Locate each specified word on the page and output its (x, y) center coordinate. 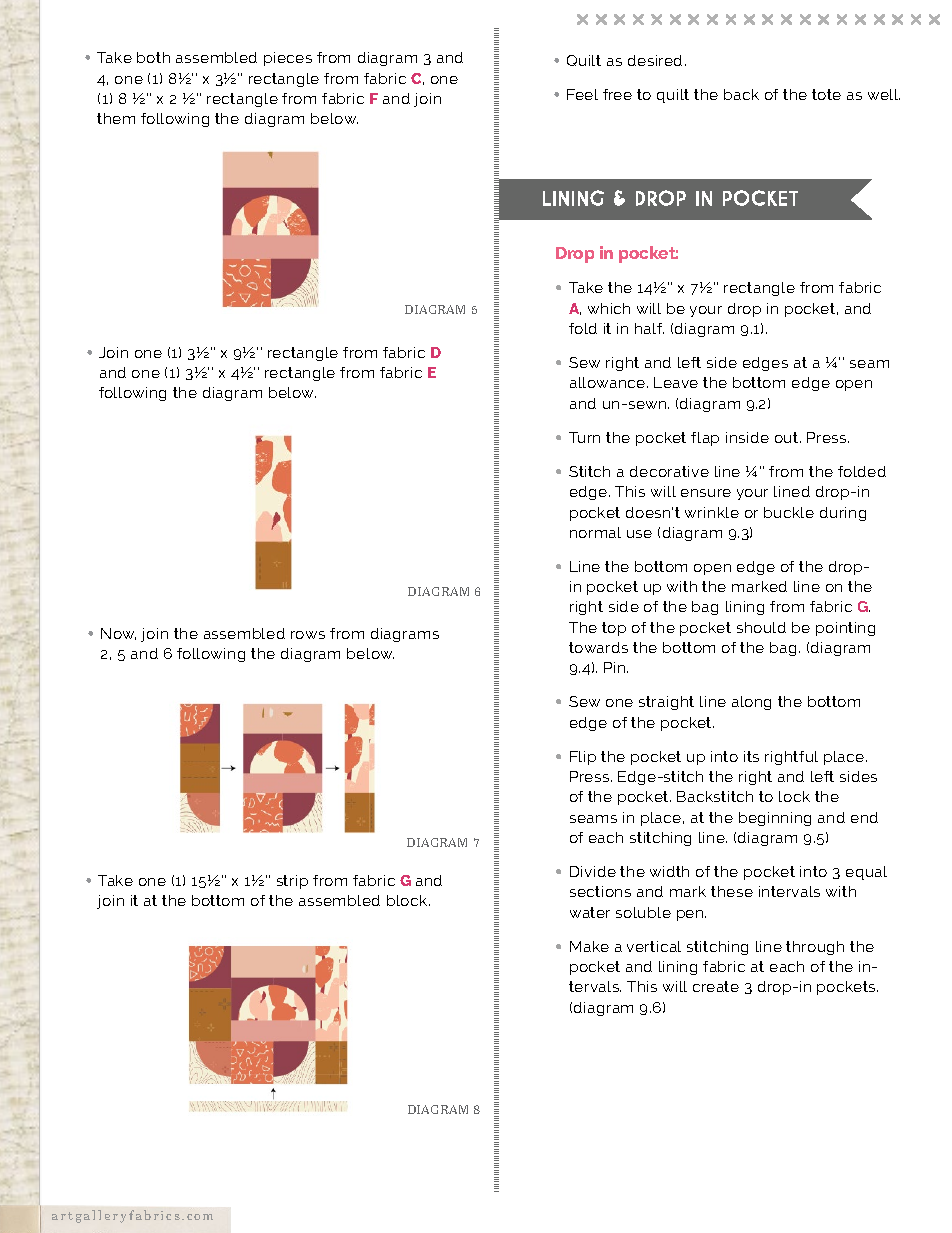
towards (598, 647)
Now (118, 634)
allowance (609, 382)
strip (292, 882)
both (153, 57)
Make (589, 946)
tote (826, 94)
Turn (584, 437)
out (788, 437)
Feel (582, 94)
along (751, 703)
